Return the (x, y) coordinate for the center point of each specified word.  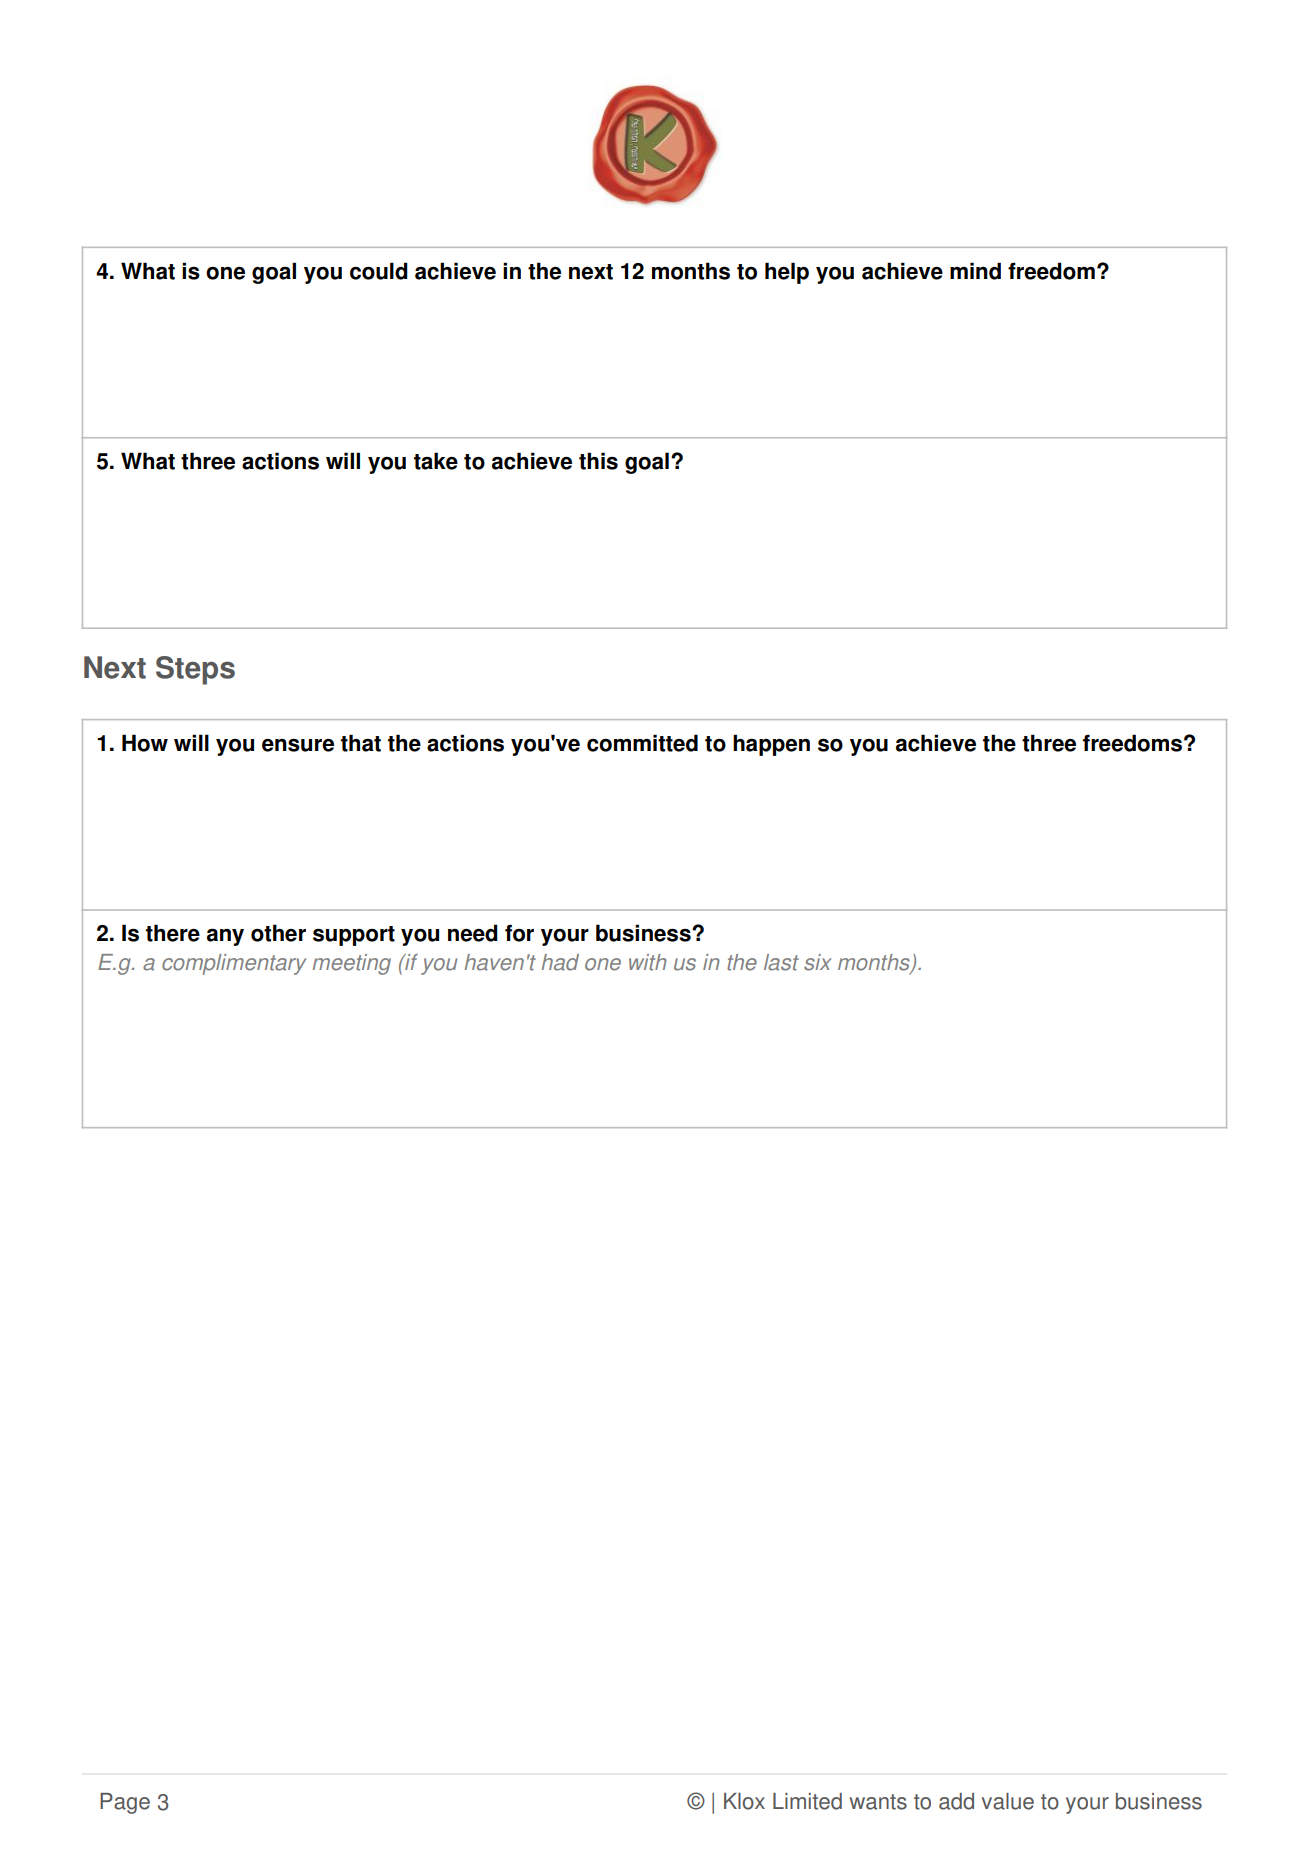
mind (975, 271)
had (560, 962)
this (598, 461)
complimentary (234, 964)
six (818, 962)
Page (125, 1803)
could (379, 271)
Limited (807, 1801)
